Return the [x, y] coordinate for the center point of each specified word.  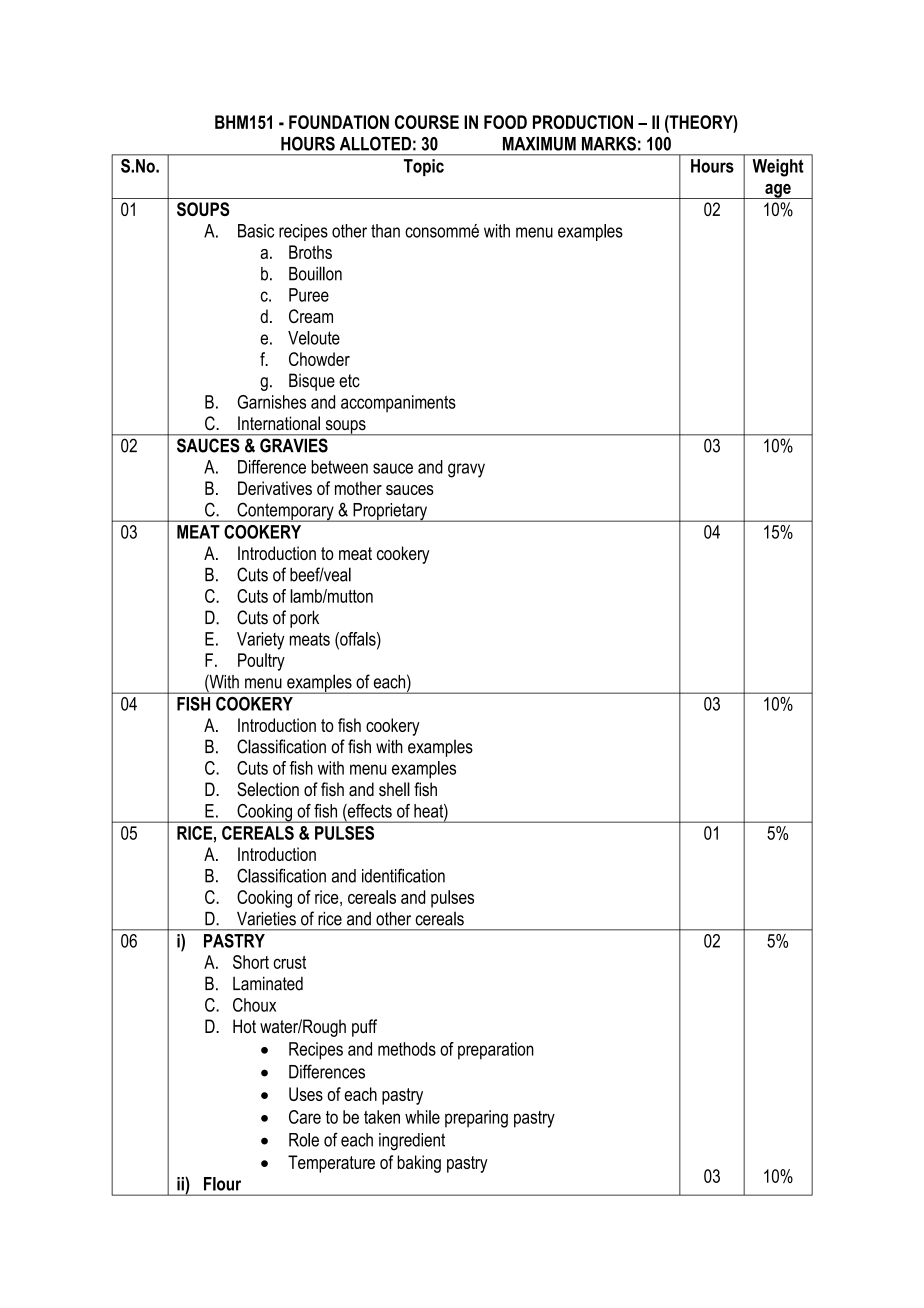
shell [394, 789]
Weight [778, 168]
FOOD [505, 122]
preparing [476, 1119]
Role [304, 1140]
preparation [496, 1051]
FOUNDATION [339, 122]
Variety [261, 641]
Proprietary [390, 512]
